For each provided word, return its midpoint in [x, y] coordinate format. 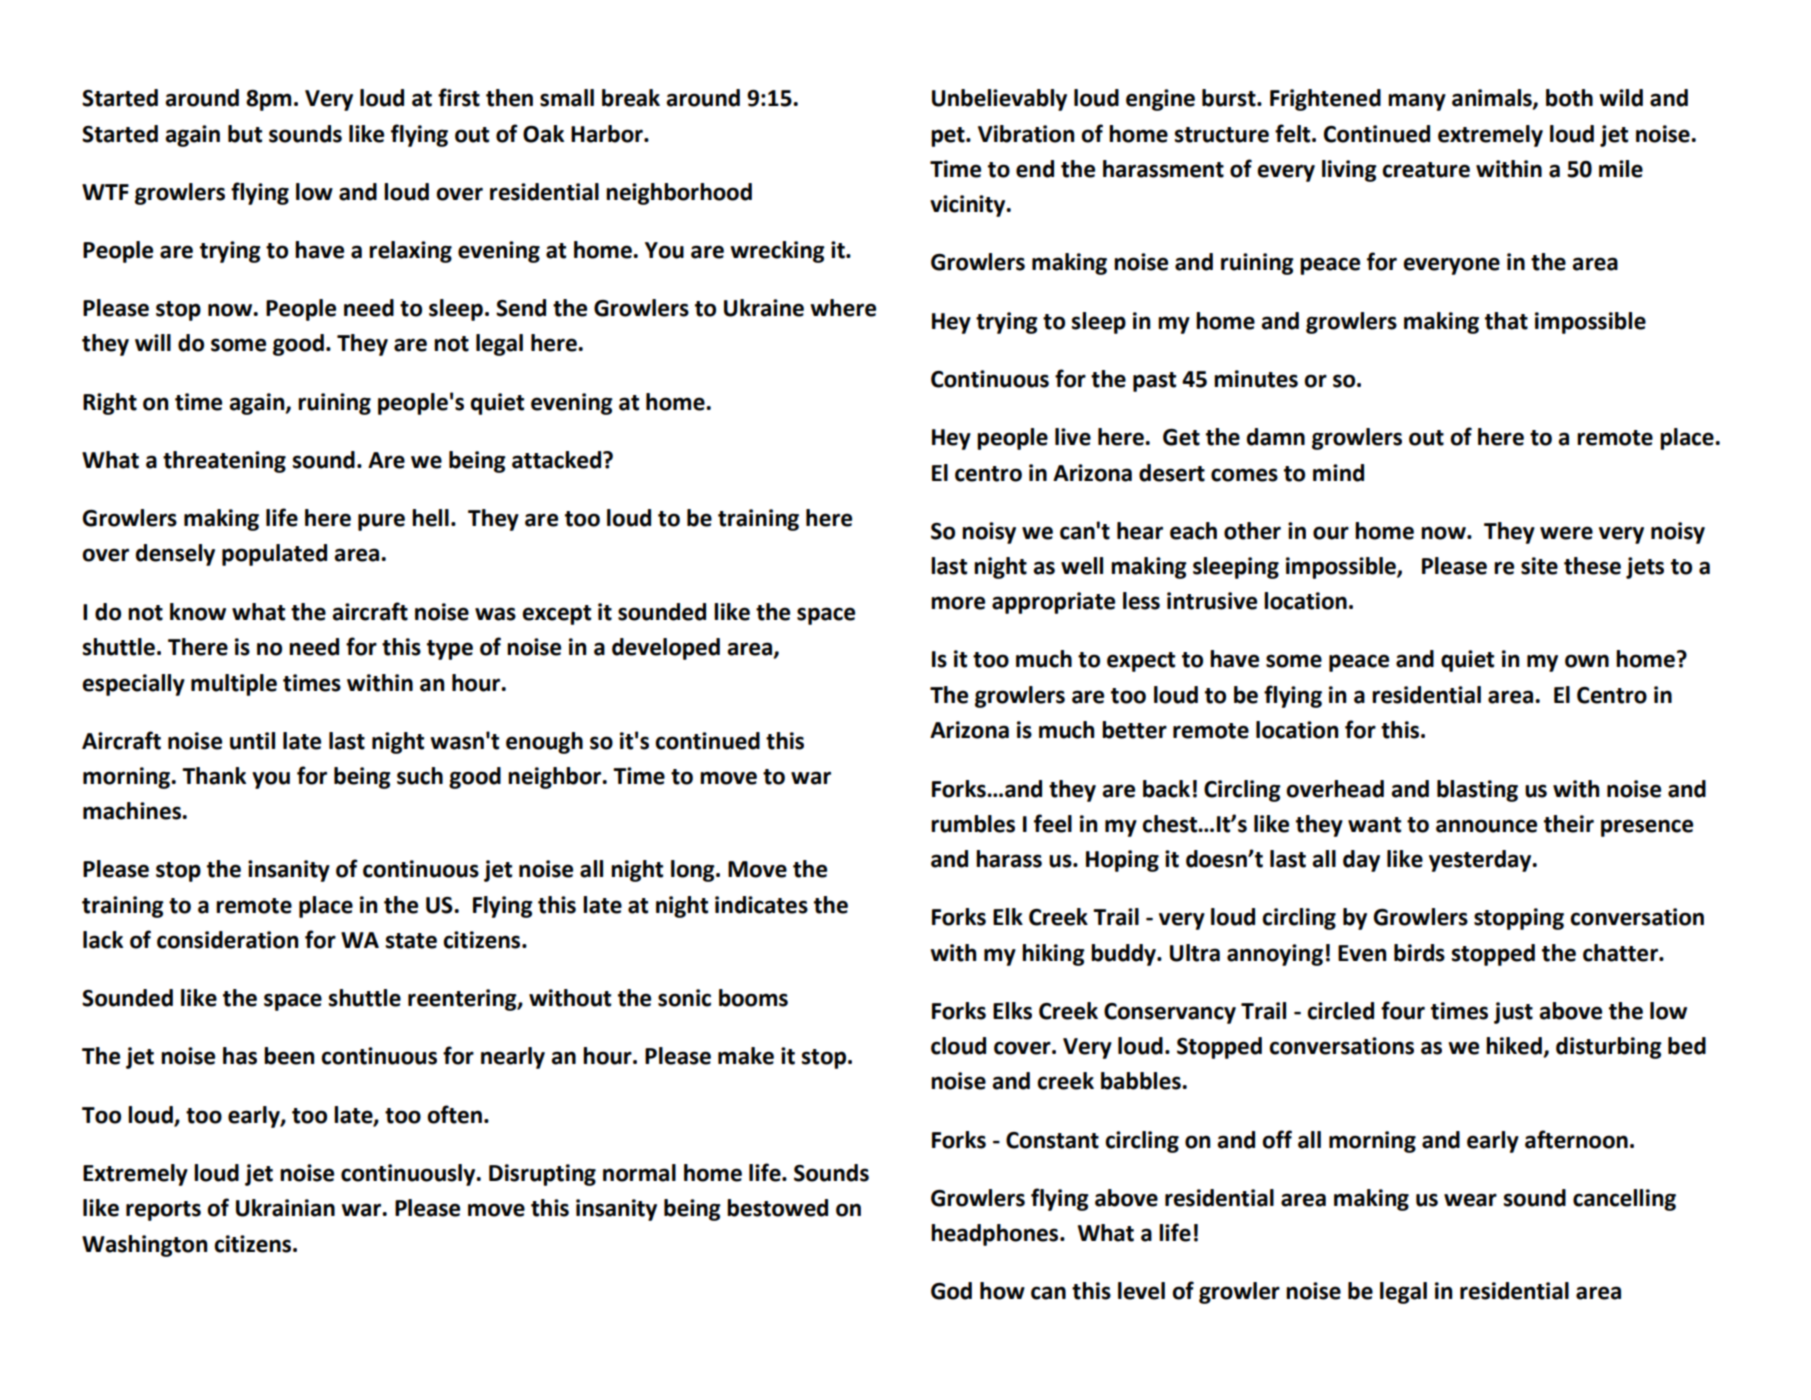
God [951, 1291]
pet [949, 137]
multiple [234, 685]
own [1587, 661]
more [958, 603]
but [245, 134]
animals [1493, 99]
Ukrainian [285, 1208]
